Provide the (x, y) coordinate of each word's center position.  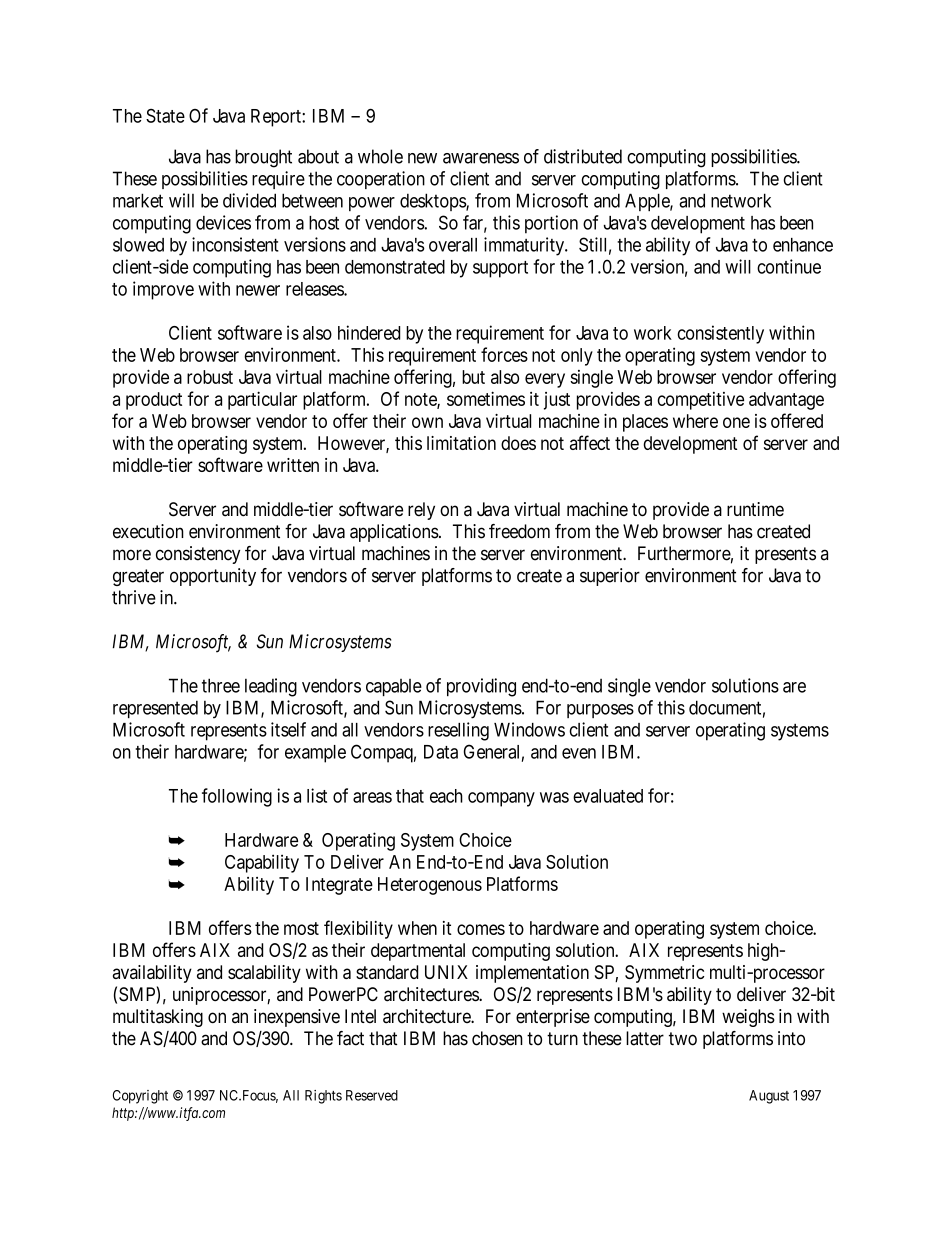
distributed (583, 156)
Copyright (140, 1097)
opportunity (213, 577)
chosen (497, 1038)
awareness (481, 158)
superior (610, 577)
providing (481, 687)
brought (263, 158)
